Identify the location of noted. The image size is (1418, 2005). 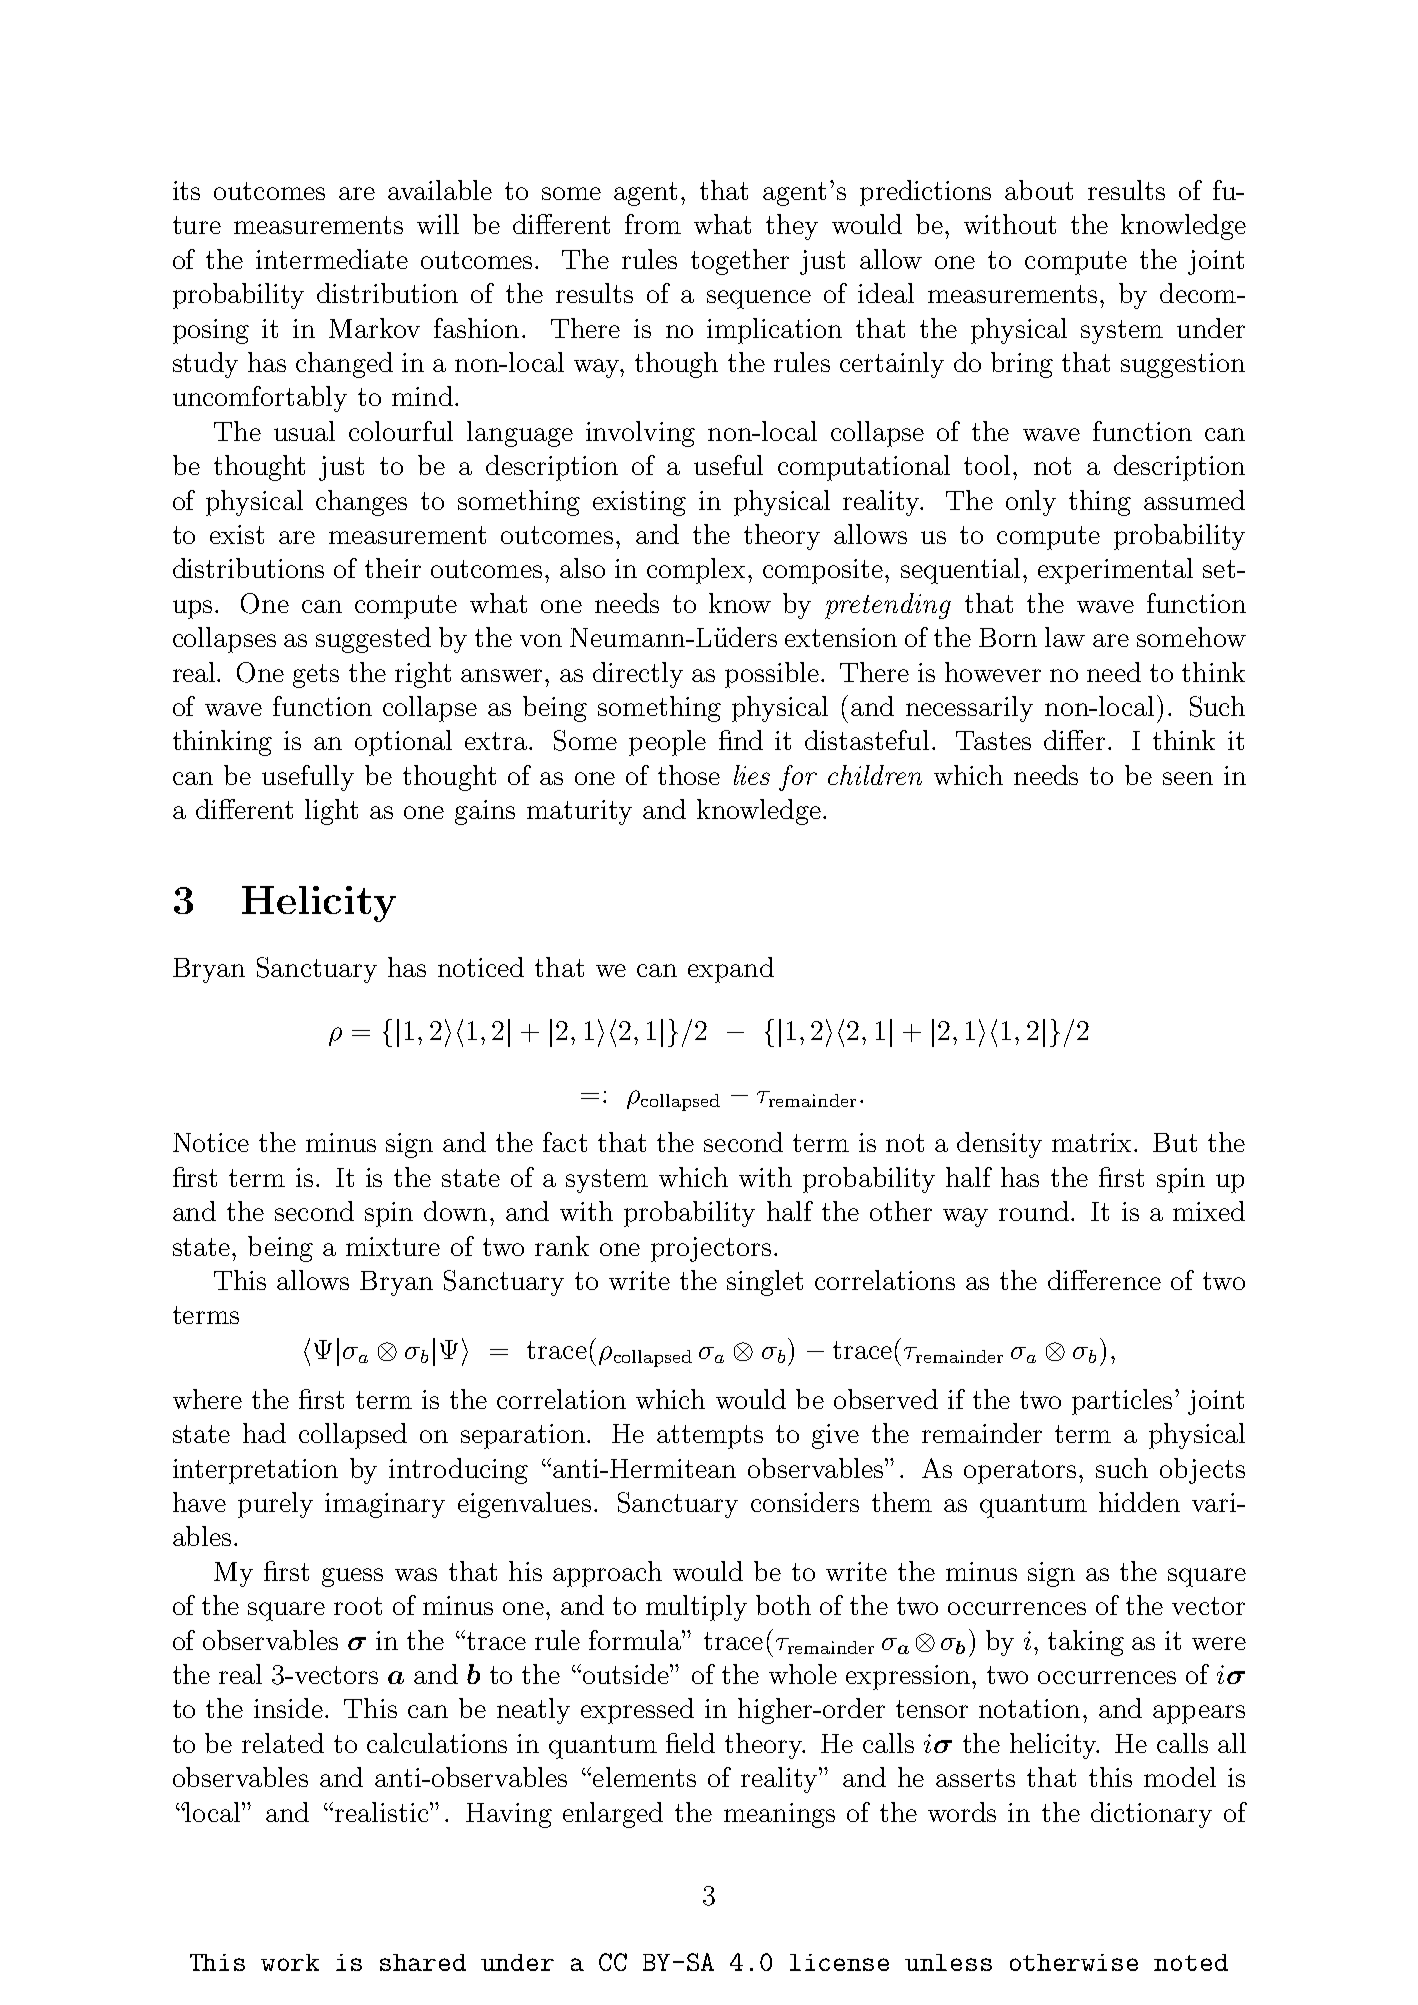
(1191, 1962).
